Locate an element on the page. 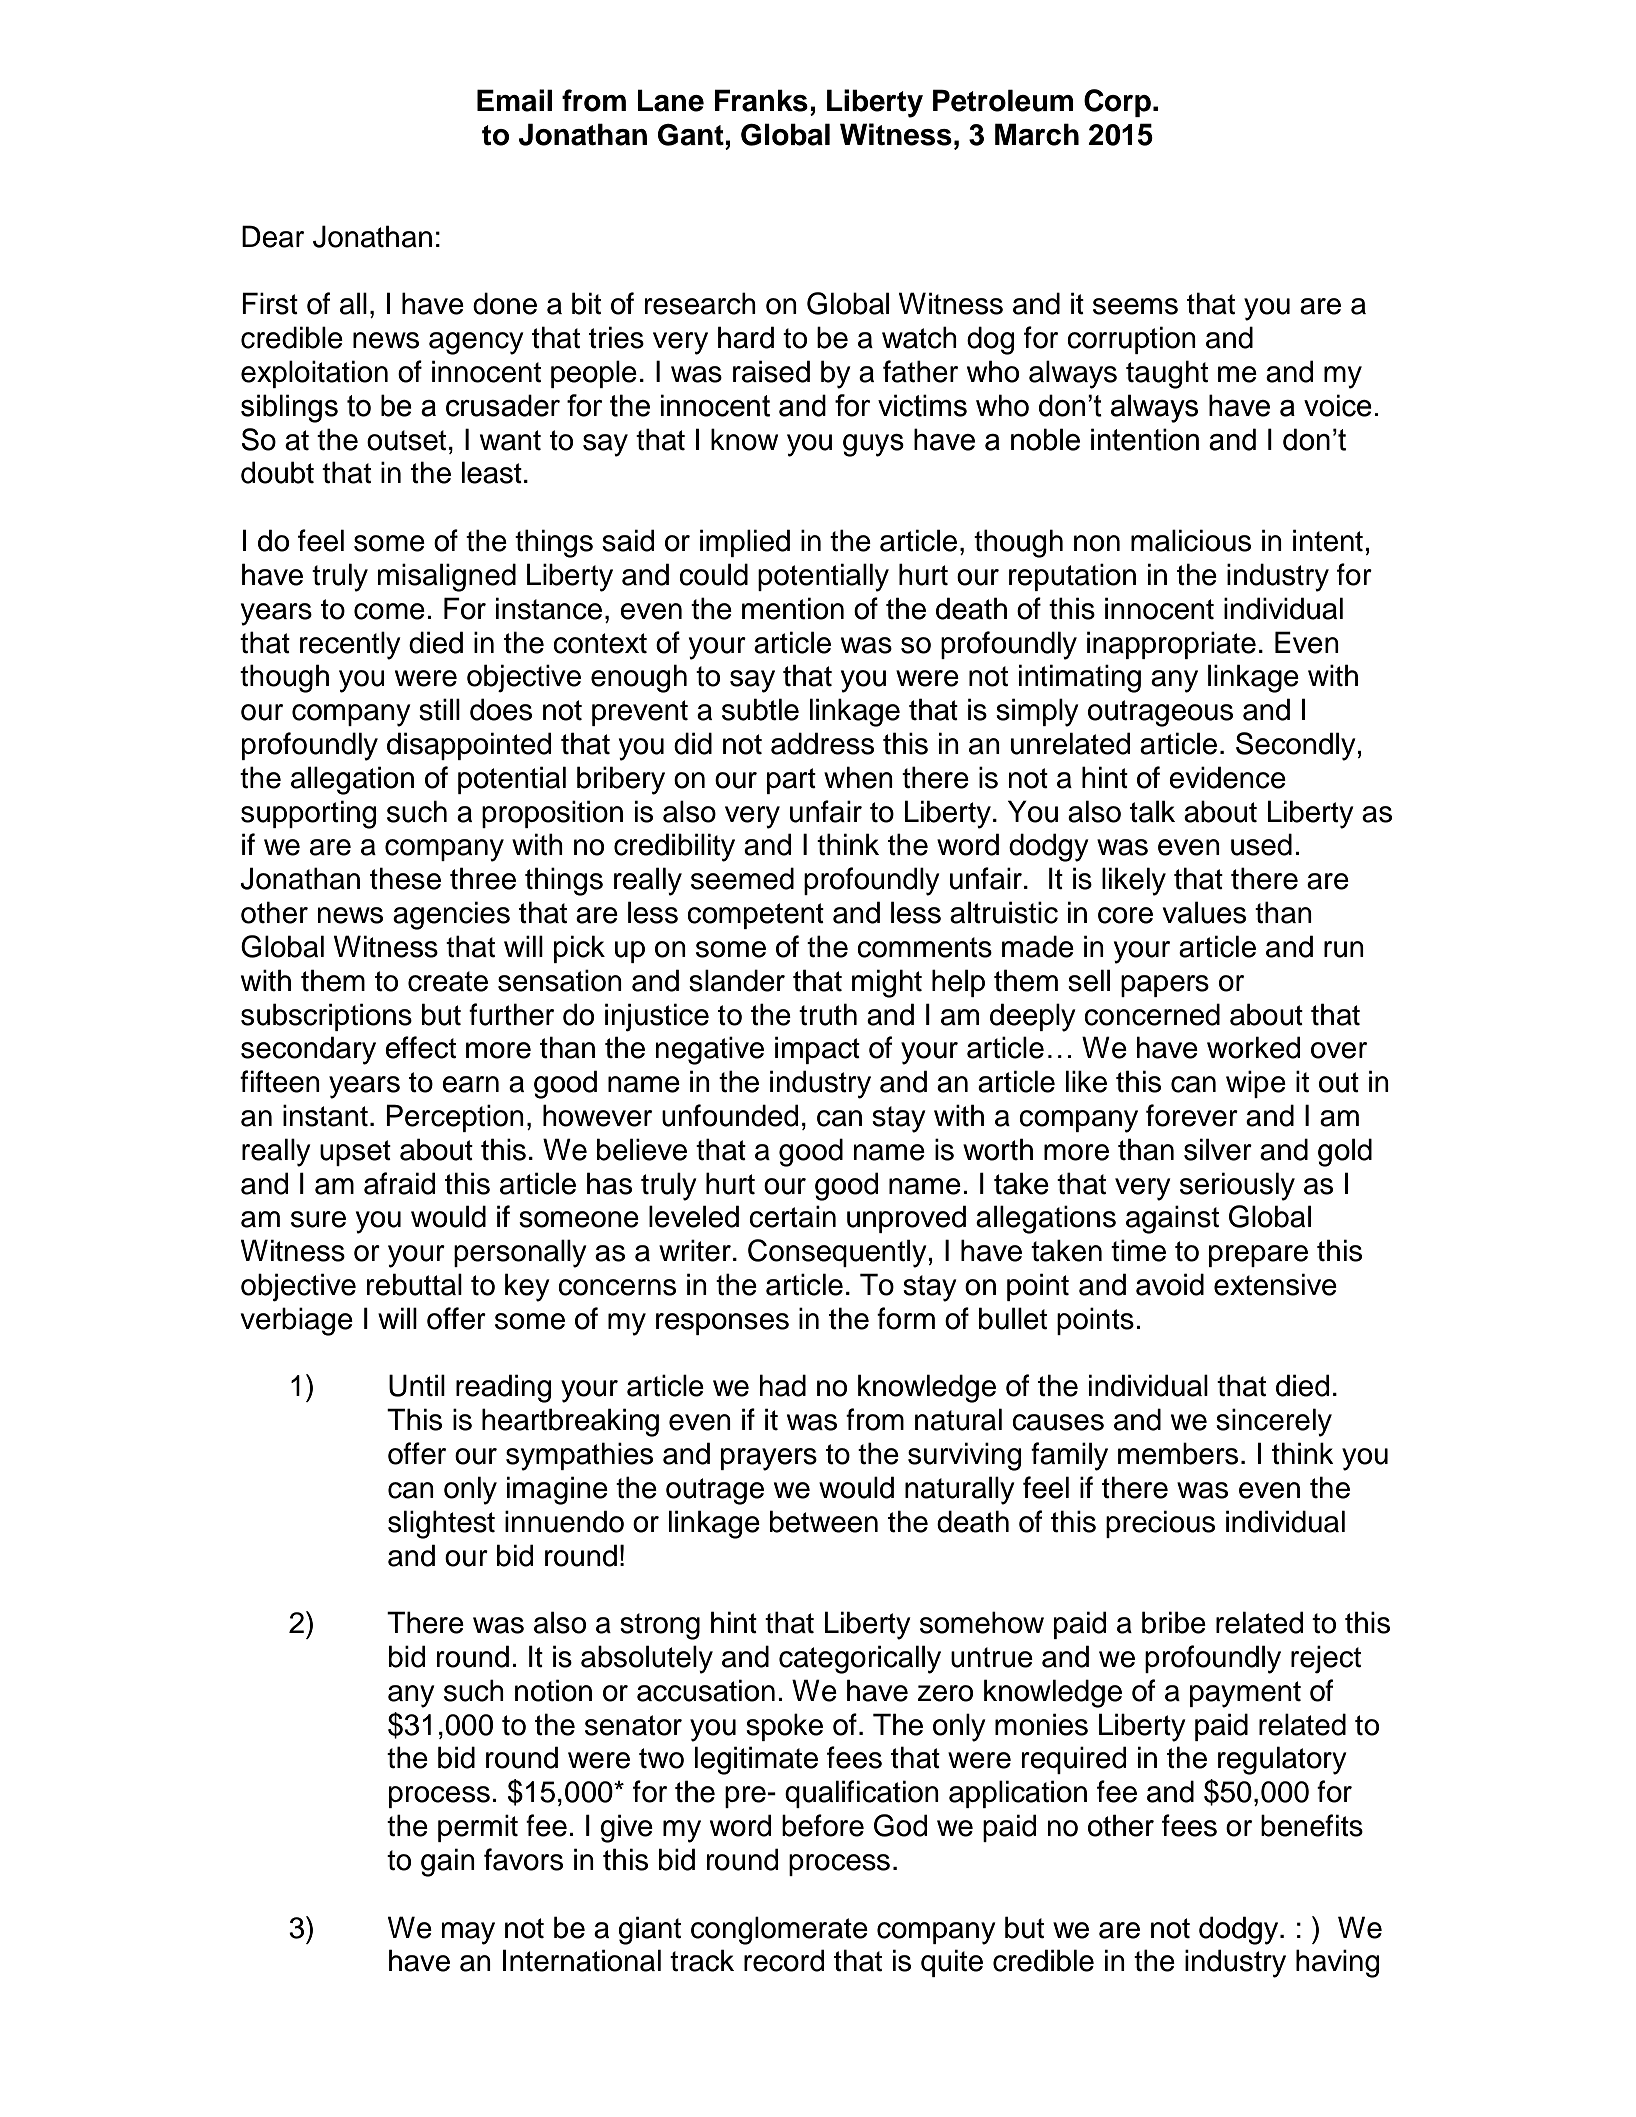 This document has width=1636, height=2117. Franks is located at coordinates (761, 100).
